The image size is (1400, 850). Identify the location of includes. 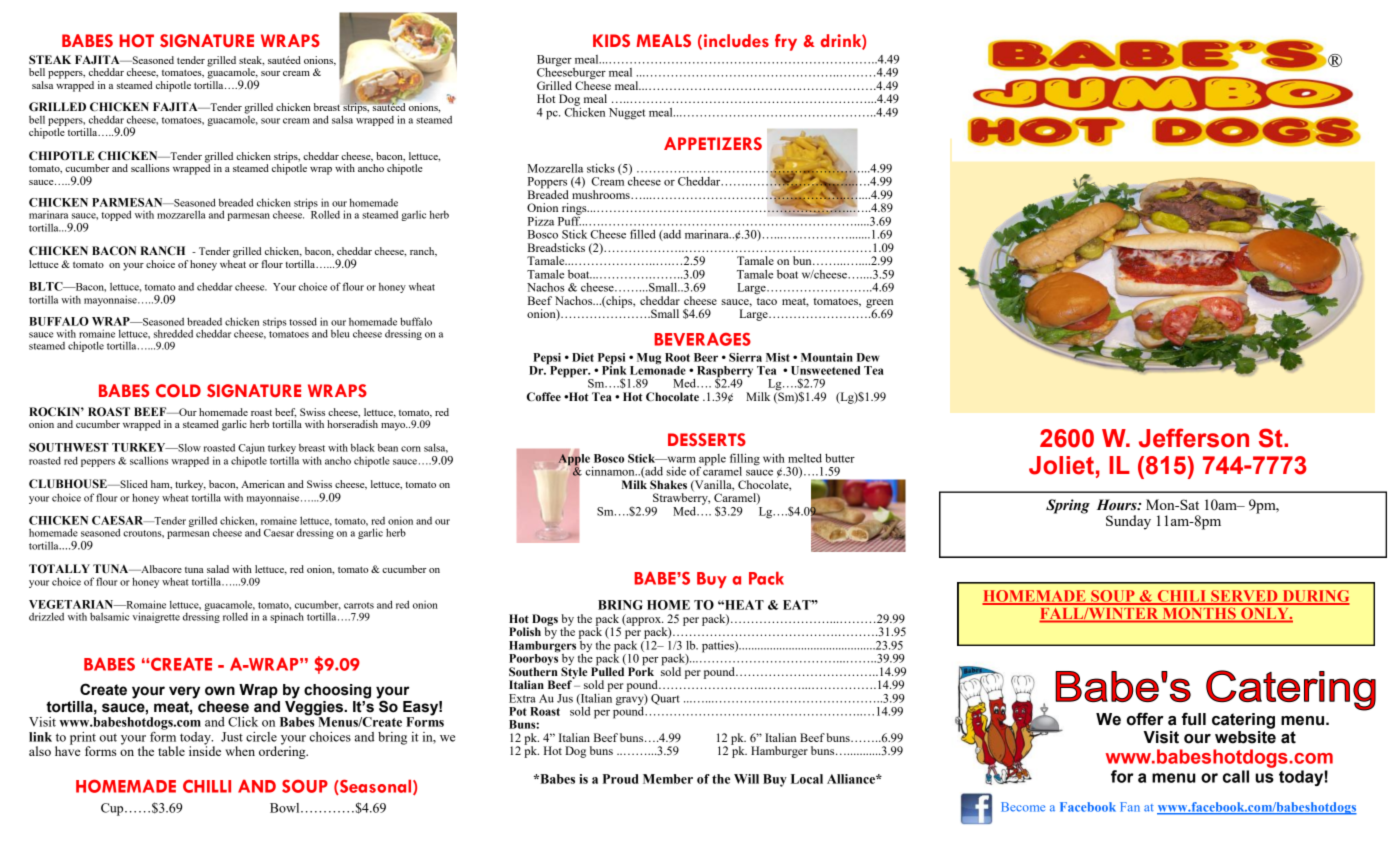
(736, 41).
